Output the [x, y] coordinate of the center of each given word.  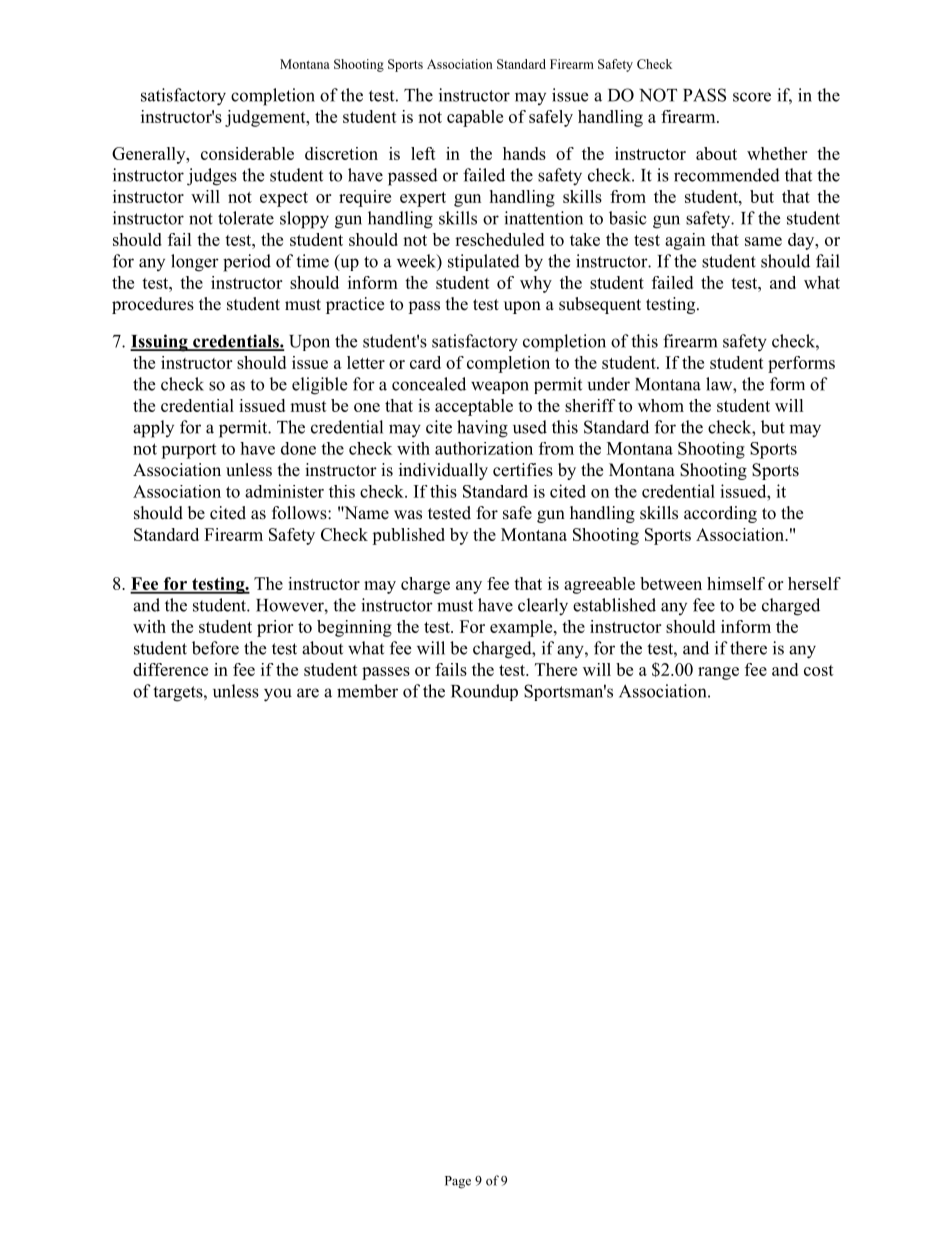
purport [188, 451]
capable [475, 118]
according [720, 514]
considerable [247, 153]
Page [458, 1182]
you [278, 695]
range [718, 673]
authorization [484, 448]
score [752, 97]
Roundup [484, 692]
